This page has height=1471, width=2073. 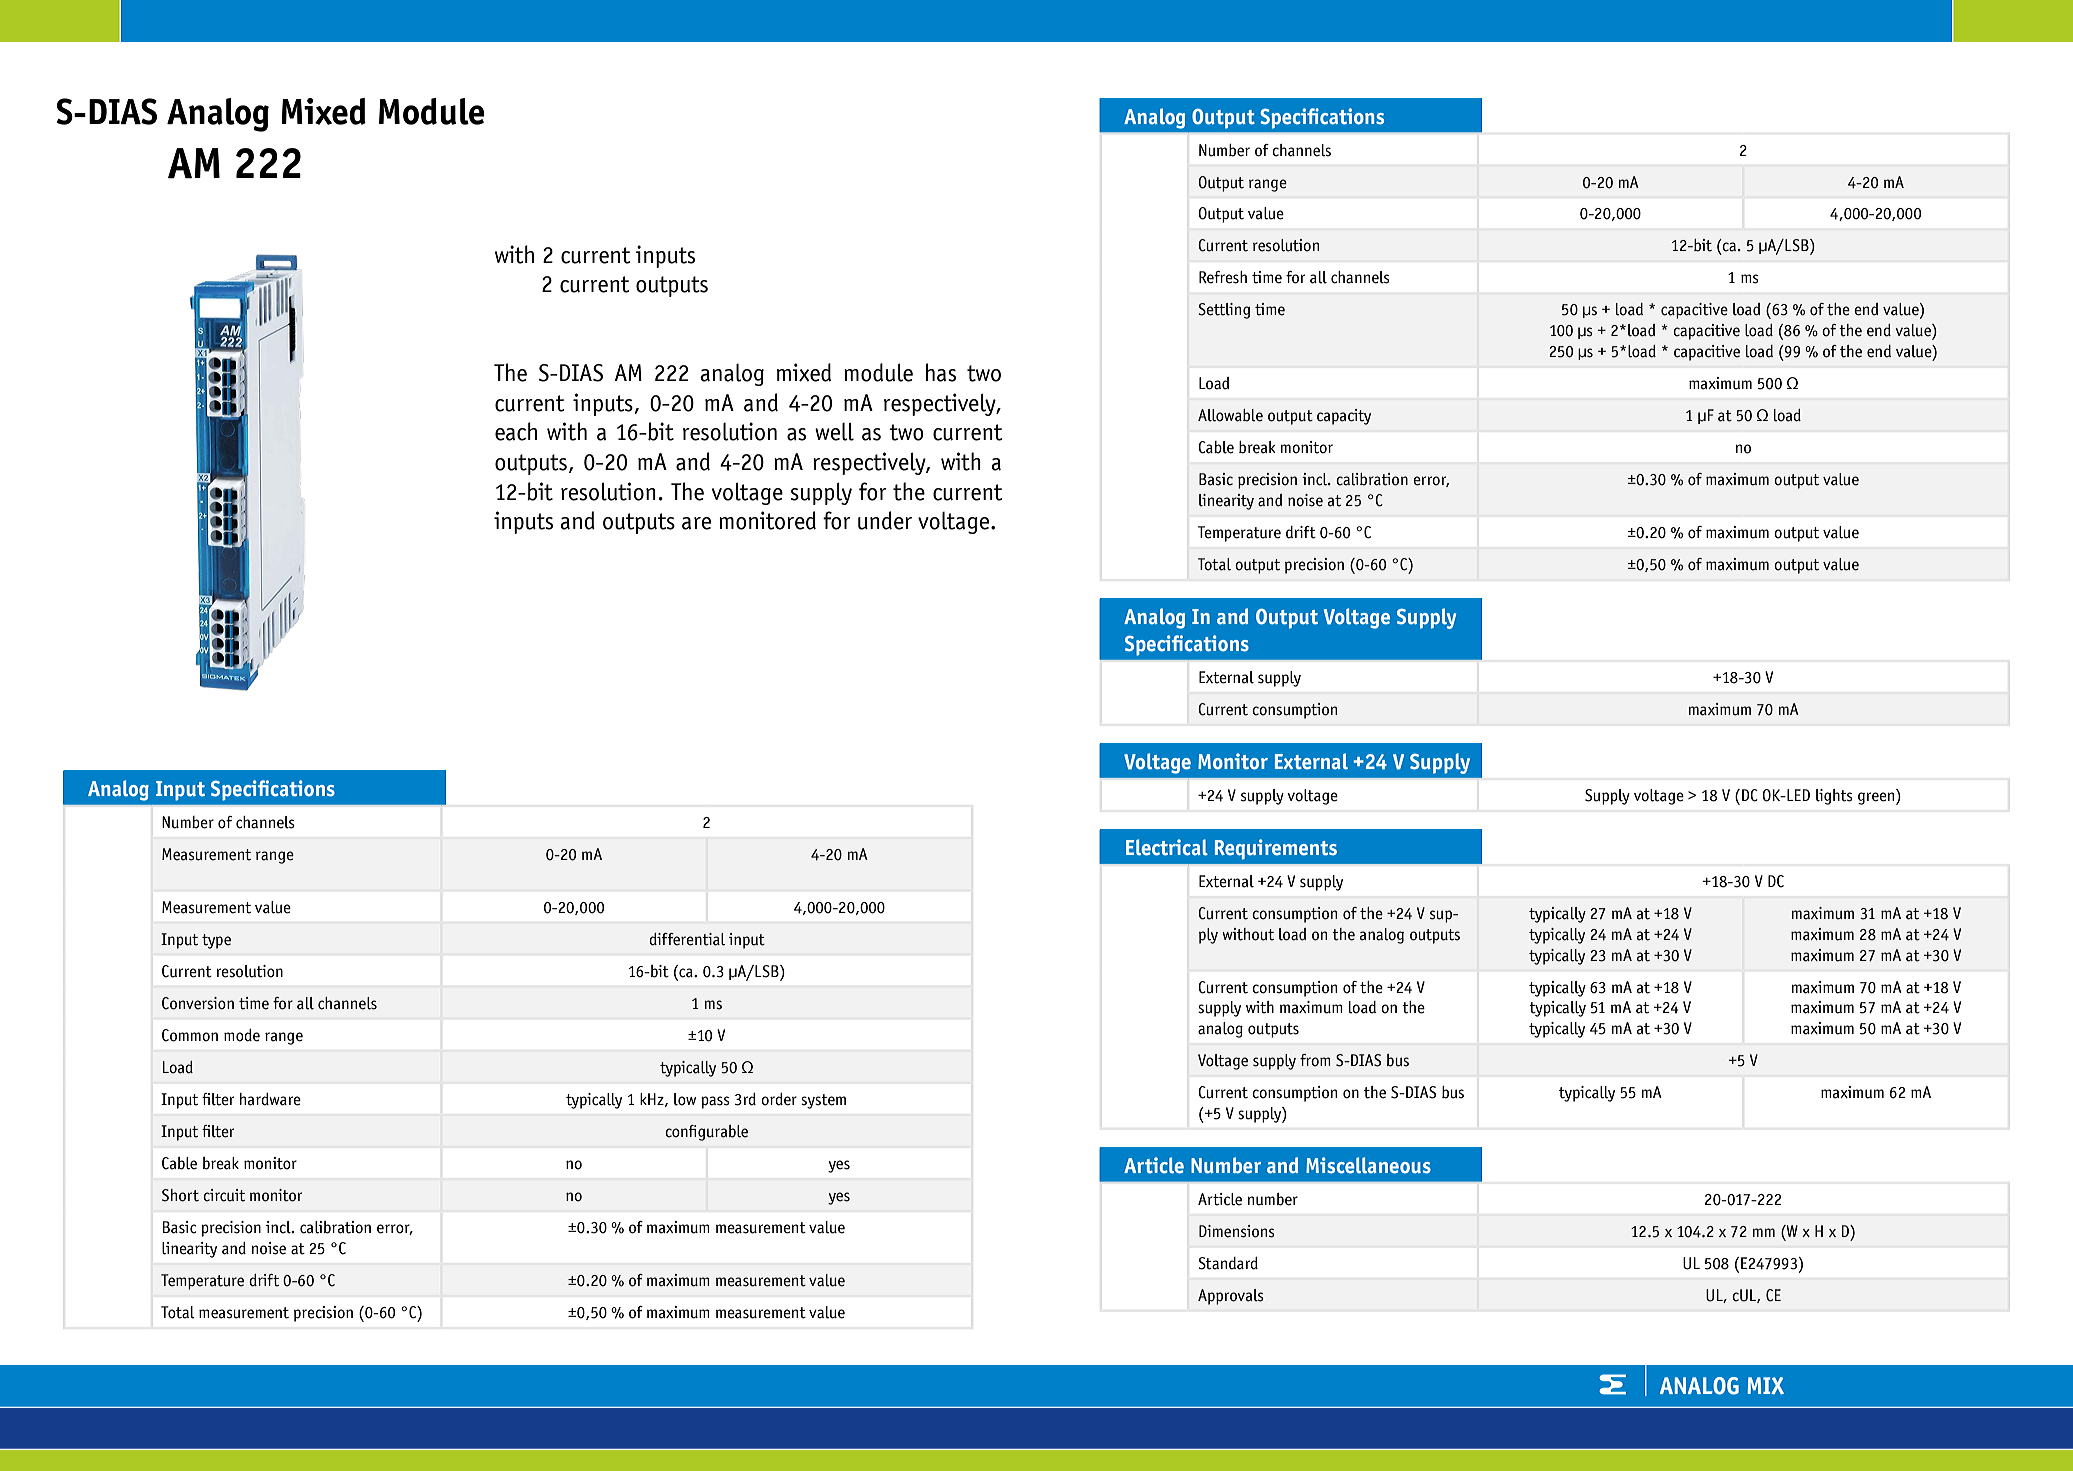 What do you see at coordinates (224, 1195) in the page?
I see `circuit` at bounding box center [224, 1195].
